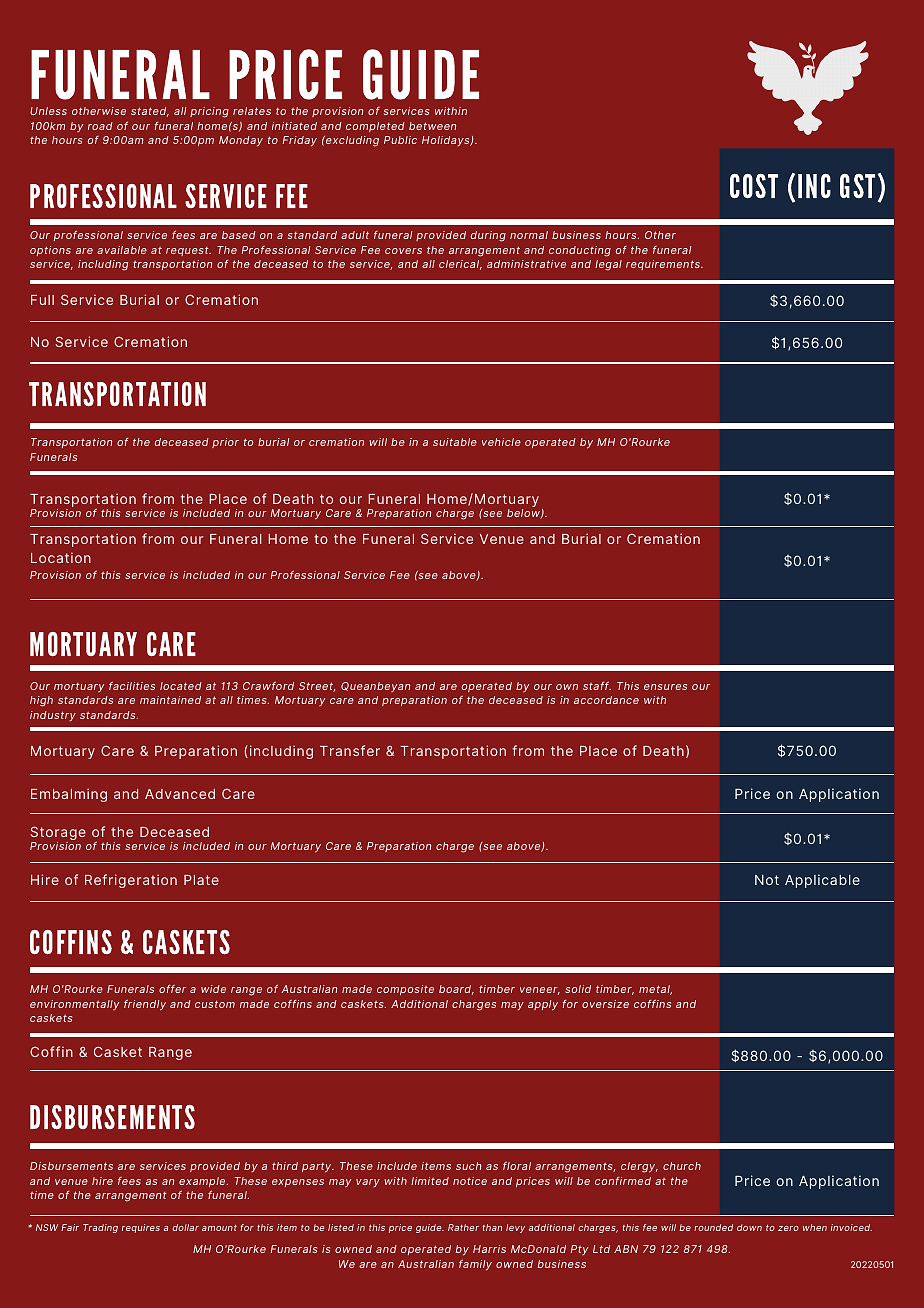  Describe the element at coordinates (754, 186) in the image. I see `COST` at that location.
